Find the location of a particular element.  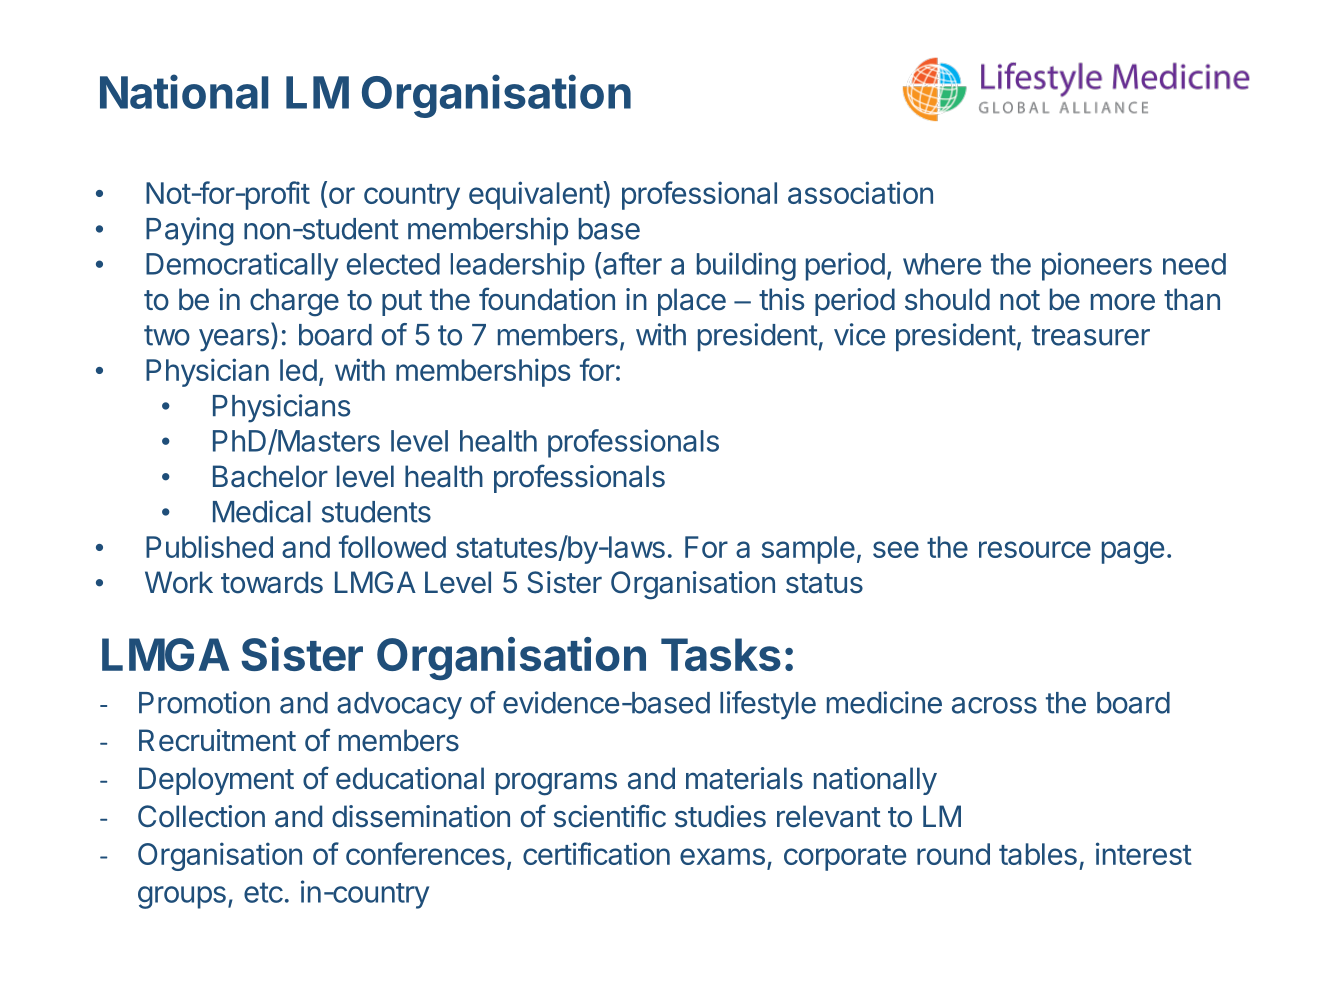

pioneers is located at coordinates (1097, 266).
